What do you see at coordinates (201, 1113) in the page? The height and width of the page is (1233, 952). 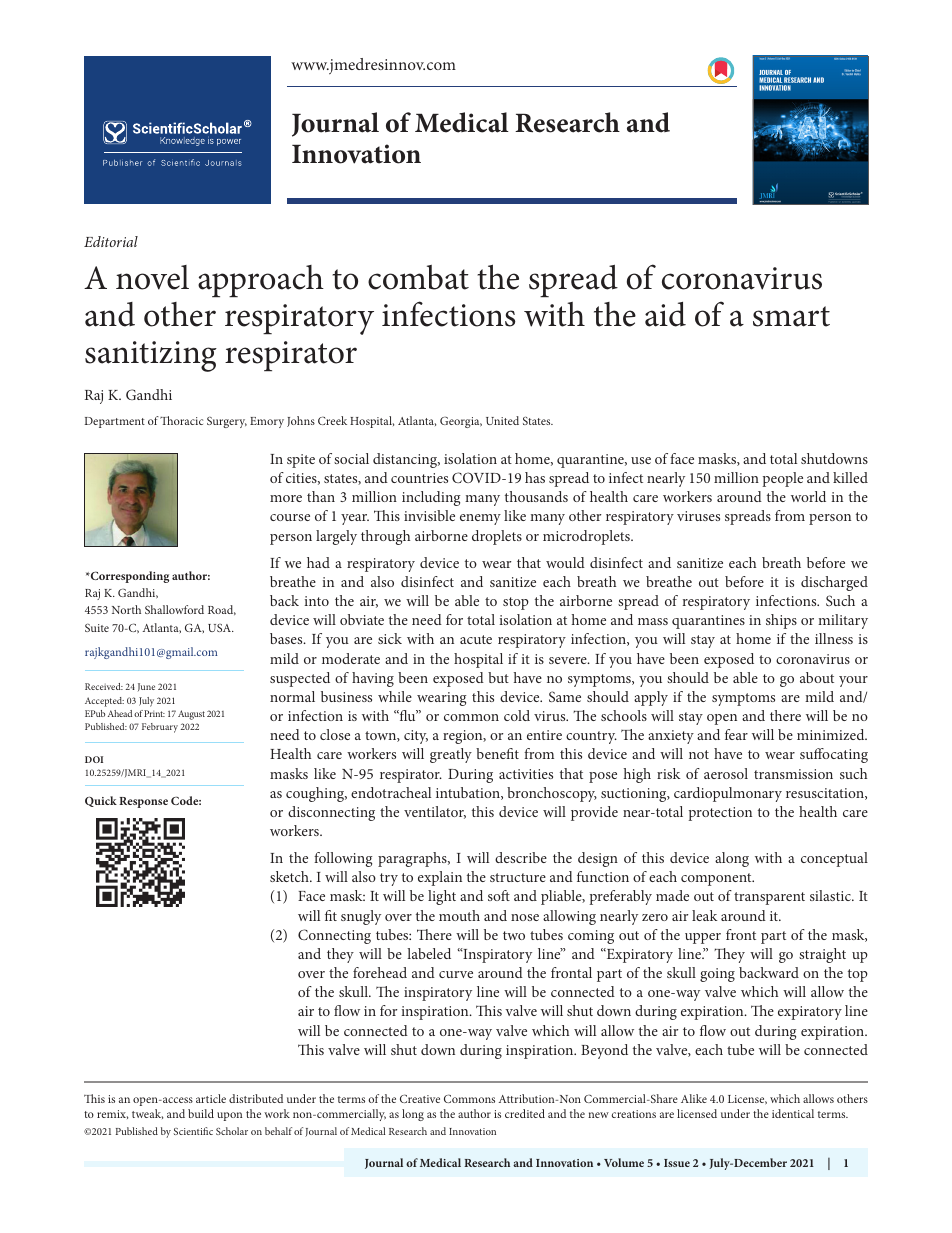 I see `build` at bounding box center [201, 1113].
